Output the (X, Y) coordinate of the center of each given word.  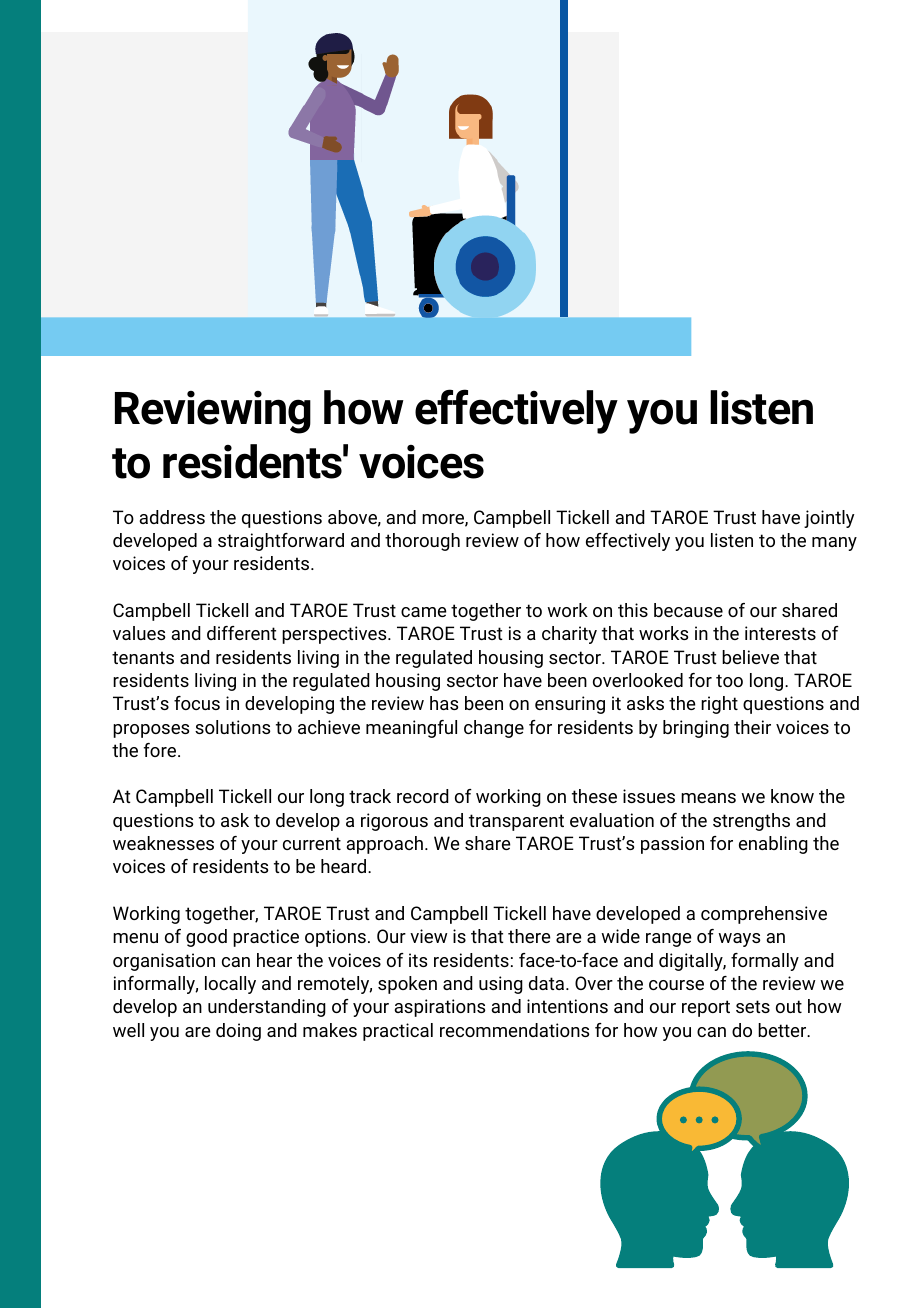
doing (238, 1032)
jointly (829, 519)
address (172, 517)
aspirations (439, 1008)
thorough (422, 542)
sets (753, 1006)
